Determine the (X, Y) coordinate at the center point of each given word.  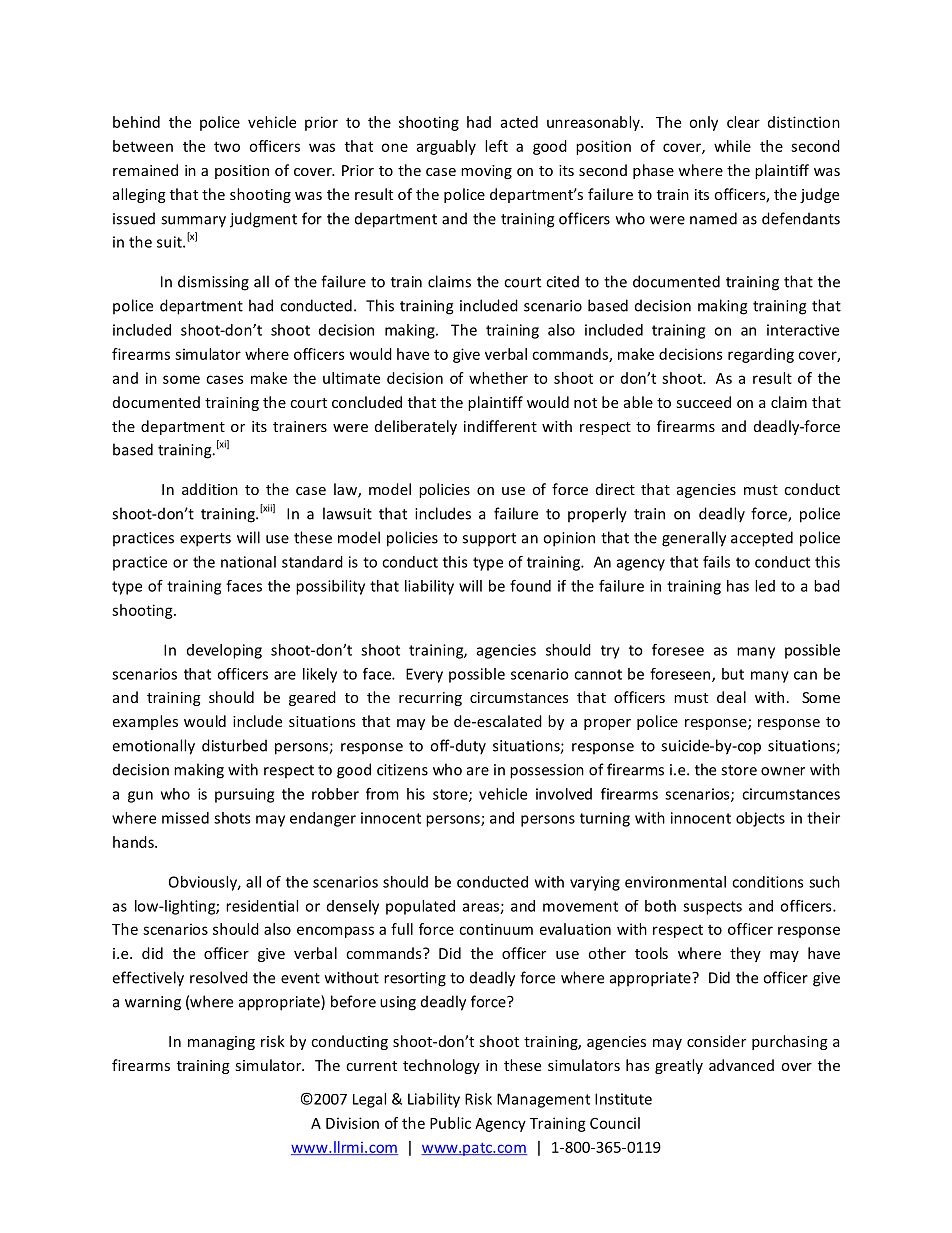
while (732, 146)
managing (221, 1043)
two (227, 146)
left (496, 146)
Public (450, 1123)
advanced (741, 1065)
